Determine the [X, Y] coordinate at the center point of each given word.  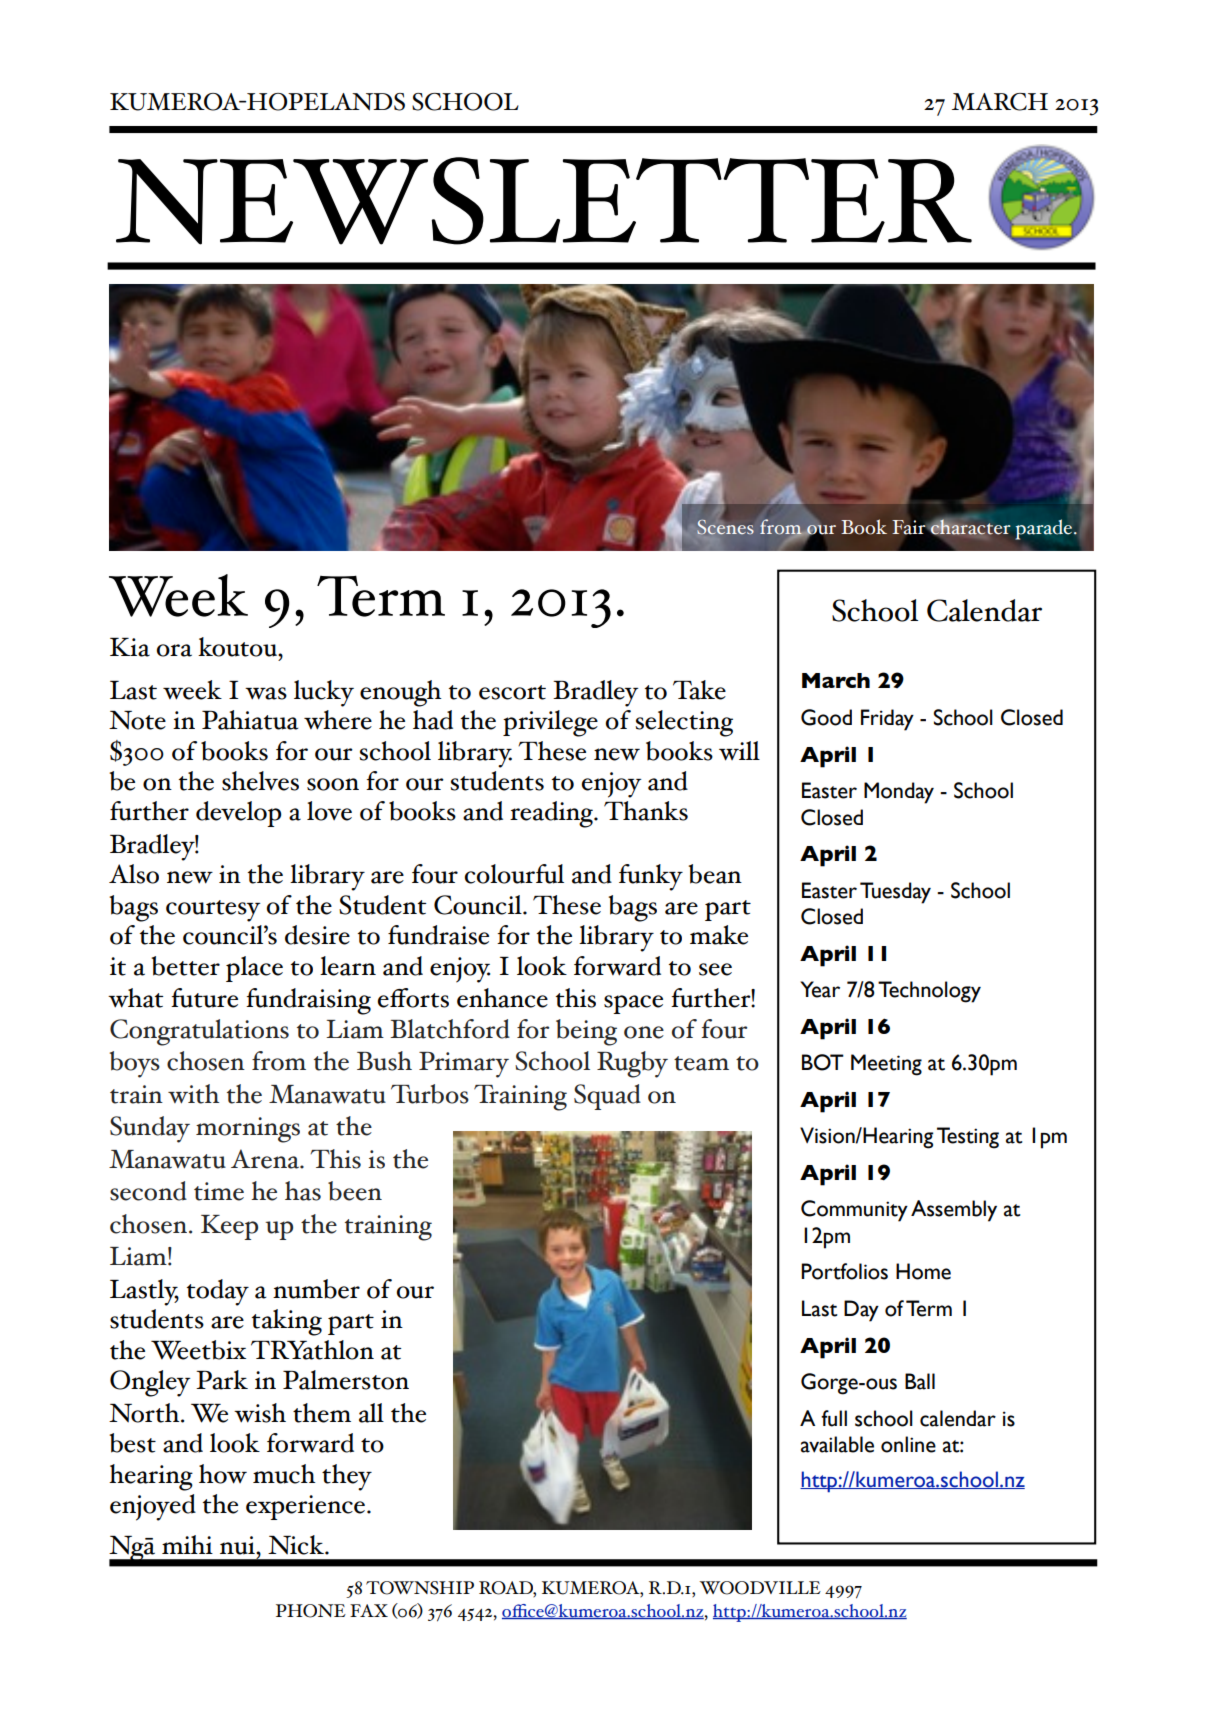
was [266, 693]
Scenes [725, 526]
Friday [887, 720]
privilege [550, 723]
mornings [248, 1130]
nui [238, 1545]
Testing [968, 1138]
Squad [607, 1097]
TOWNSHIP [420, 1588]
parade [1045, 529]
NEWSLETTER [544, 201]
